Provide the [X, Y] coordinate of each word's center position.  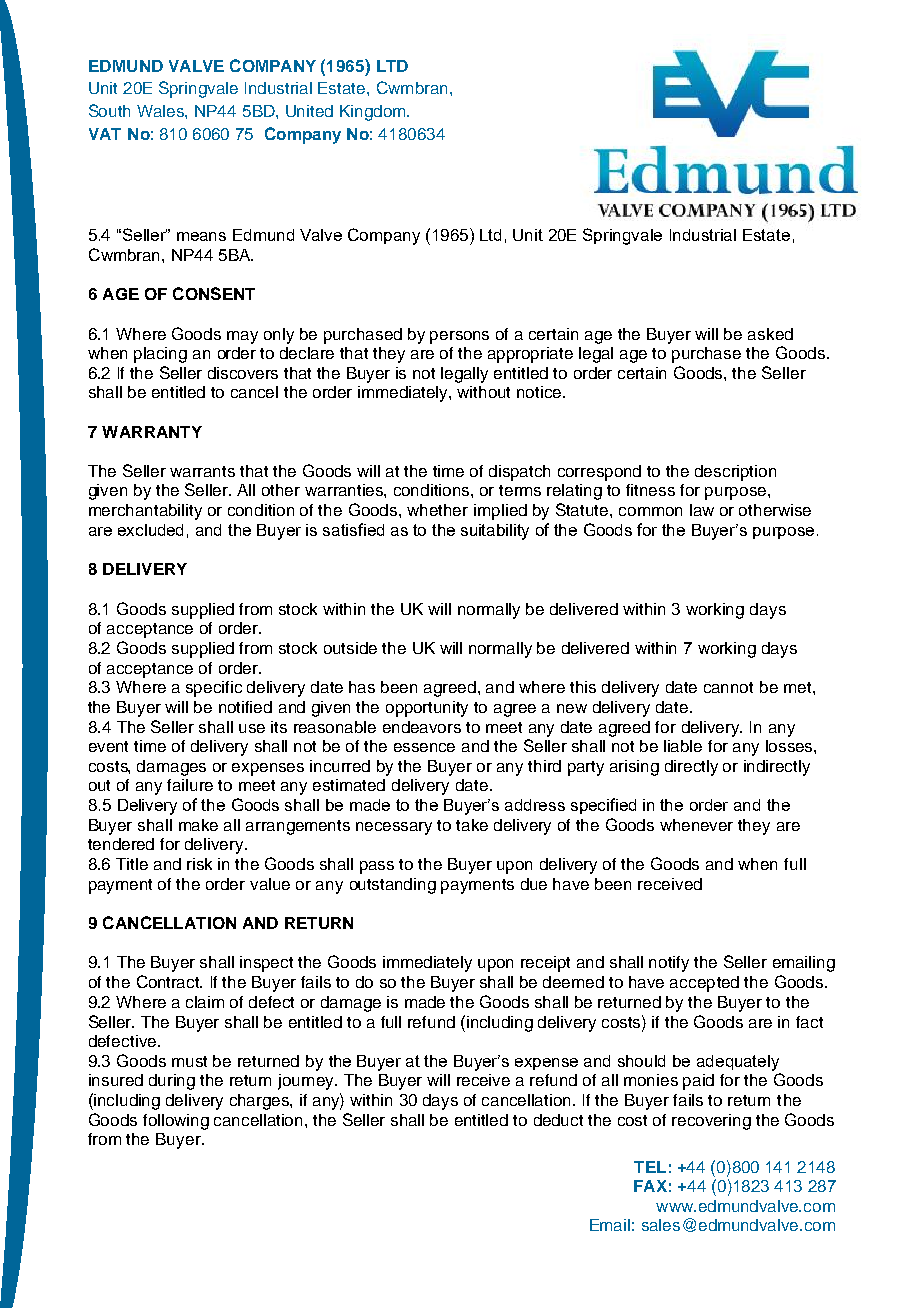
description [735, 473]
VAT [105, 134]
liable [683, 746]
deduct [558, 1120]
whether [437, 510]
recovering [711, 1122]
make [198, 825]
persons [459, 337]
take [472, 825]
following [176, 1122]
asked [770, 334]
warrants [202, 471]
